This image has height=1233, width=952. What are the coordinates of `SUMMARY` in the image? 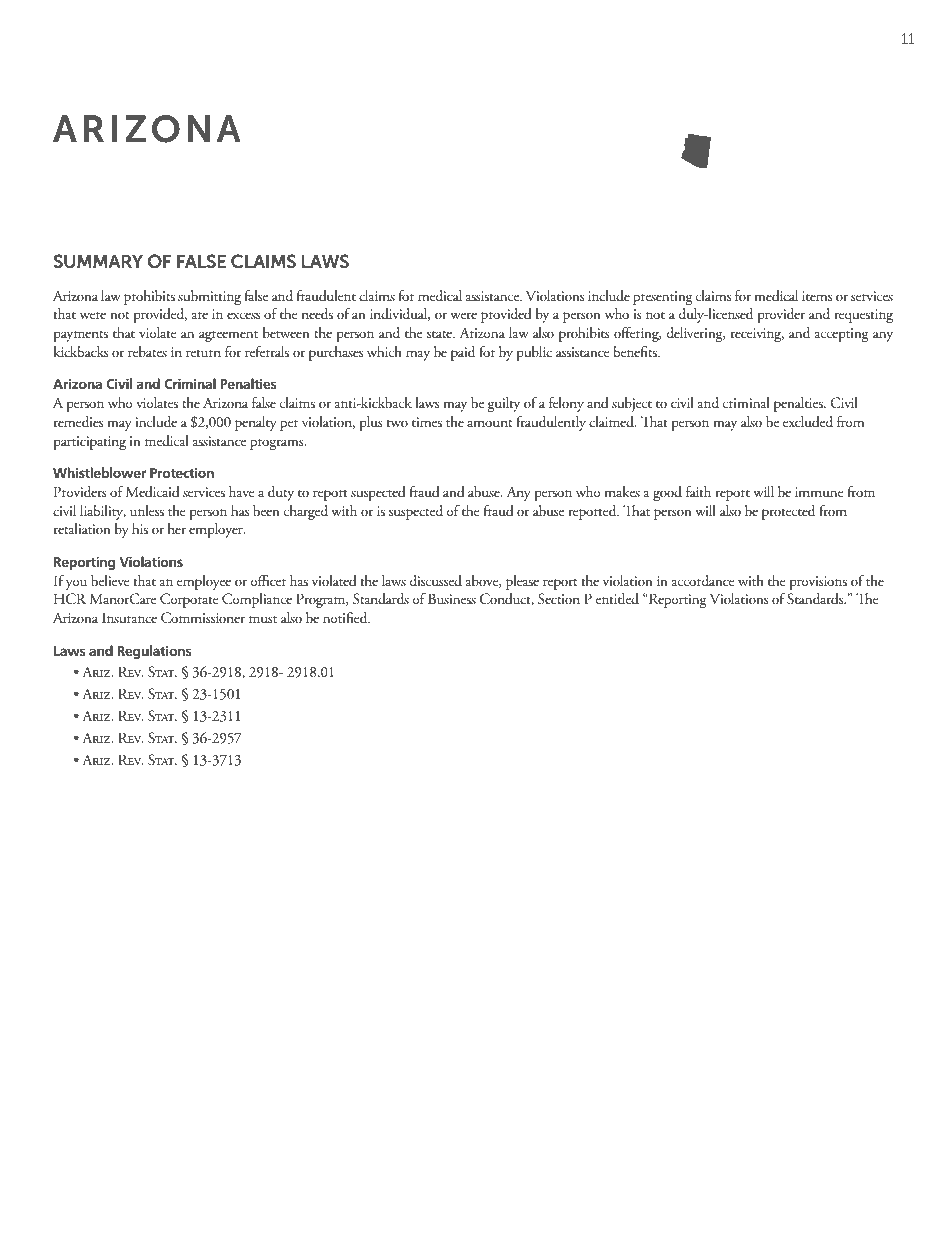 It's located at (98, 261).
